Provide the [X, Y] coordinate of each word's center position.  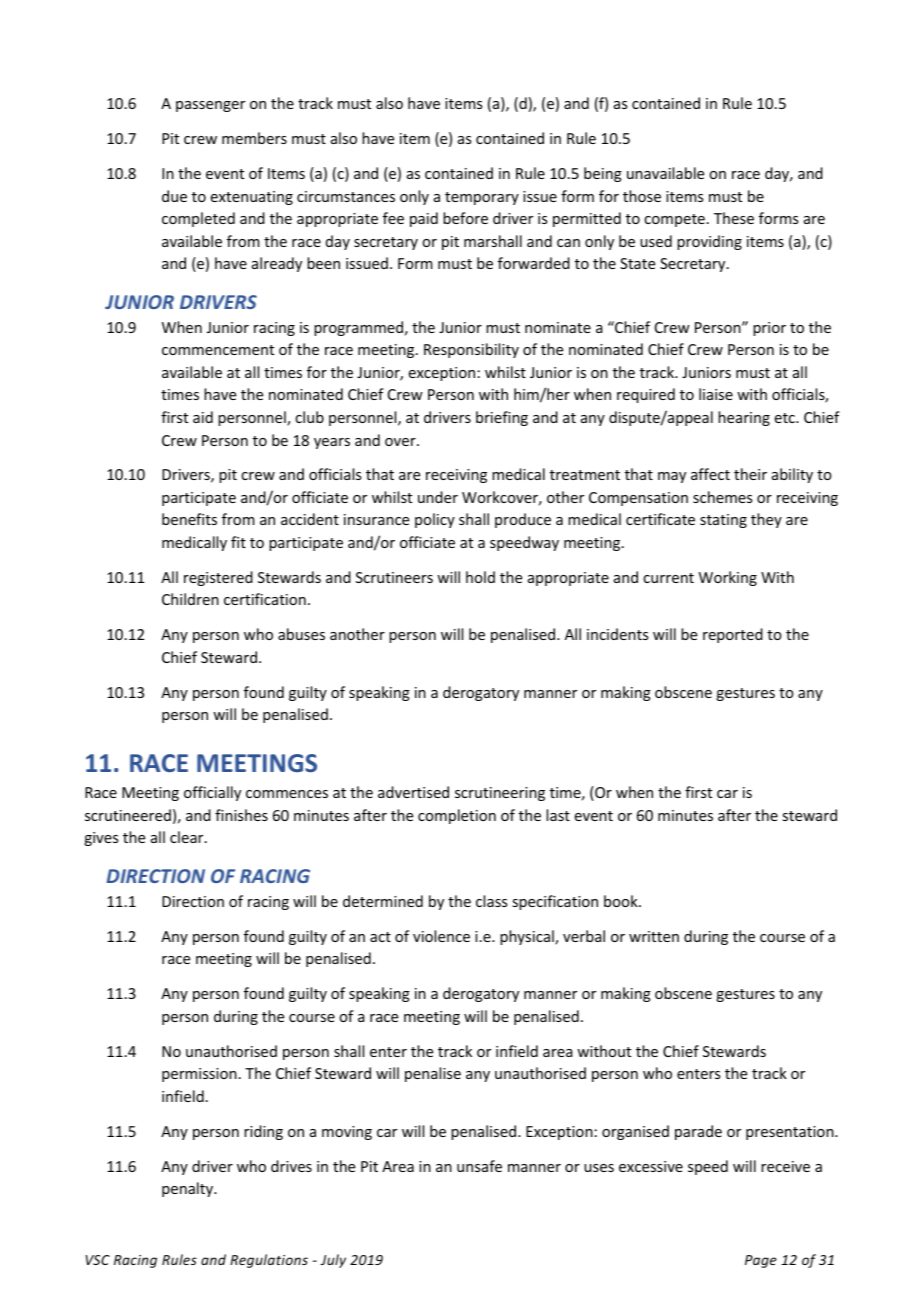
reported [733, 635]
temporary [482, 198]
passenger [210, 106]
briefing [502, 418]
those [642, 196]
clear [188, 837]
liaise [716, 394]
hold [480, 577]
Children [190, 599]
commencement [218, 350]
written [654, 936]
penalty [189, 1189]
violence [441, 936]
